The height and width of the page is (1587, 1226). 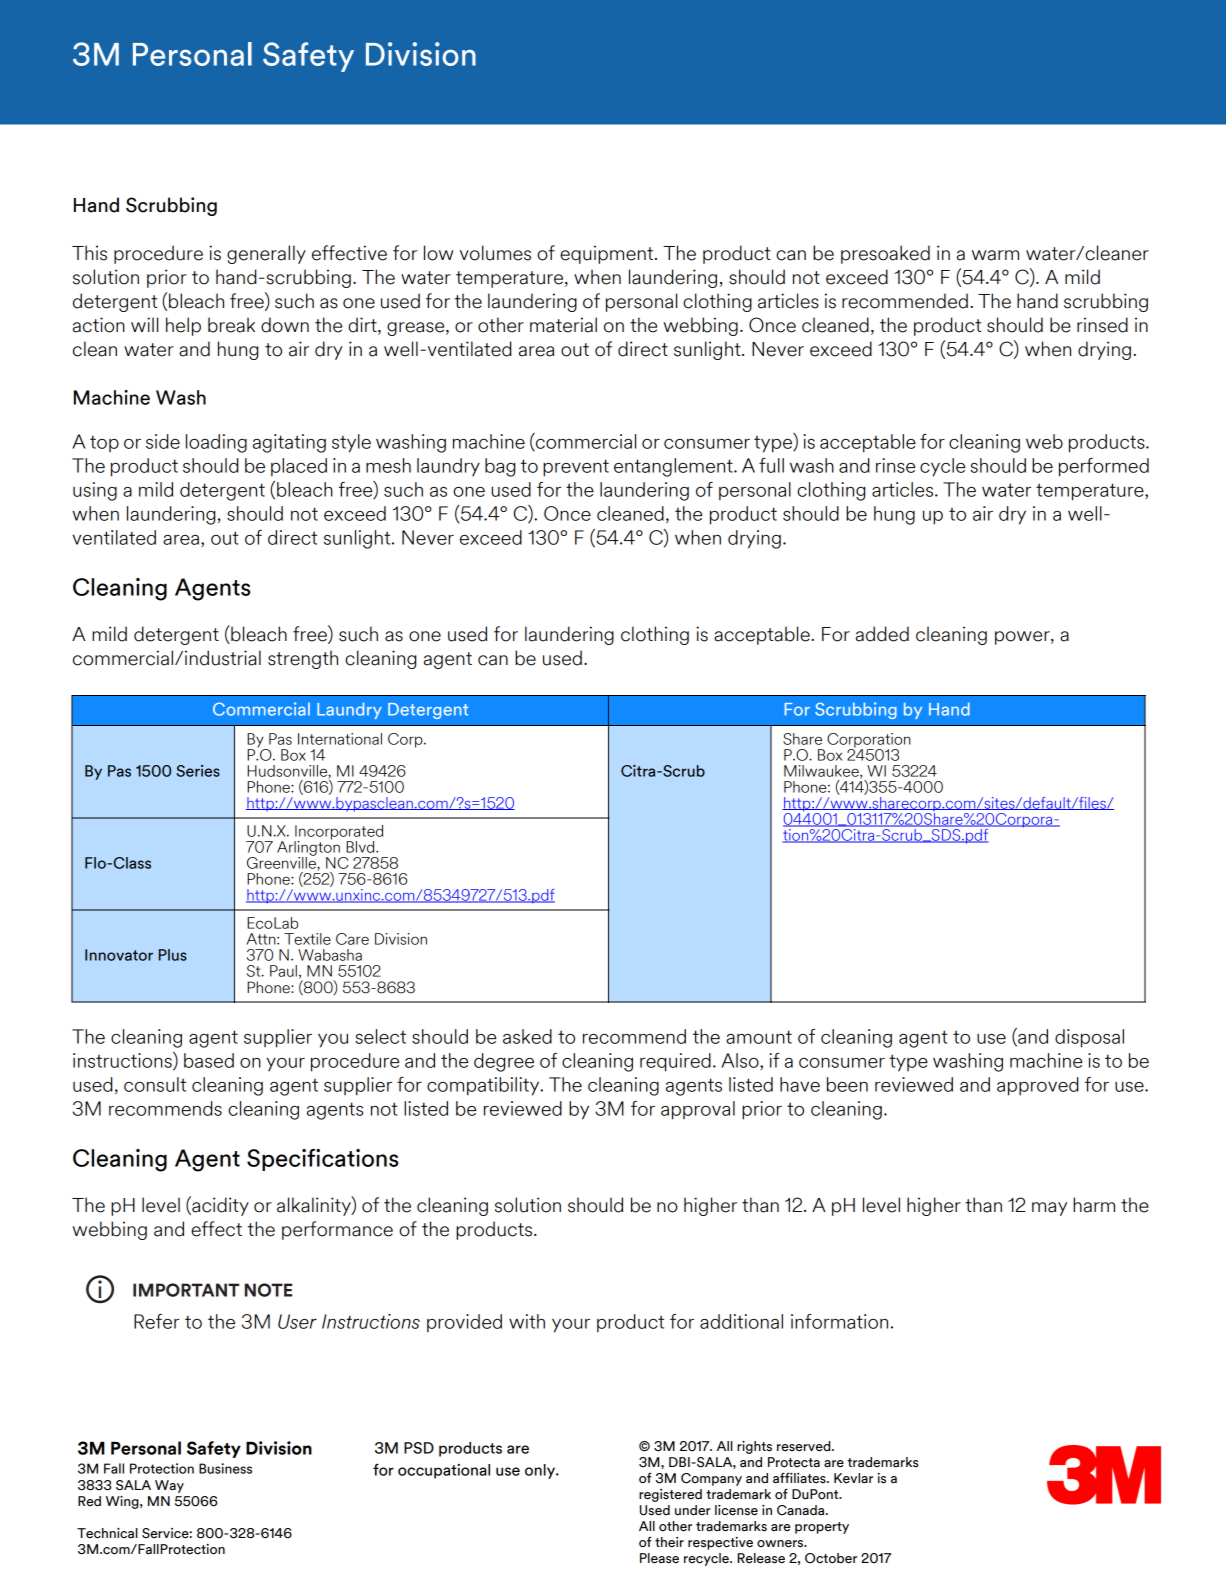 I want to click on break, so click(x=231, y=325).
